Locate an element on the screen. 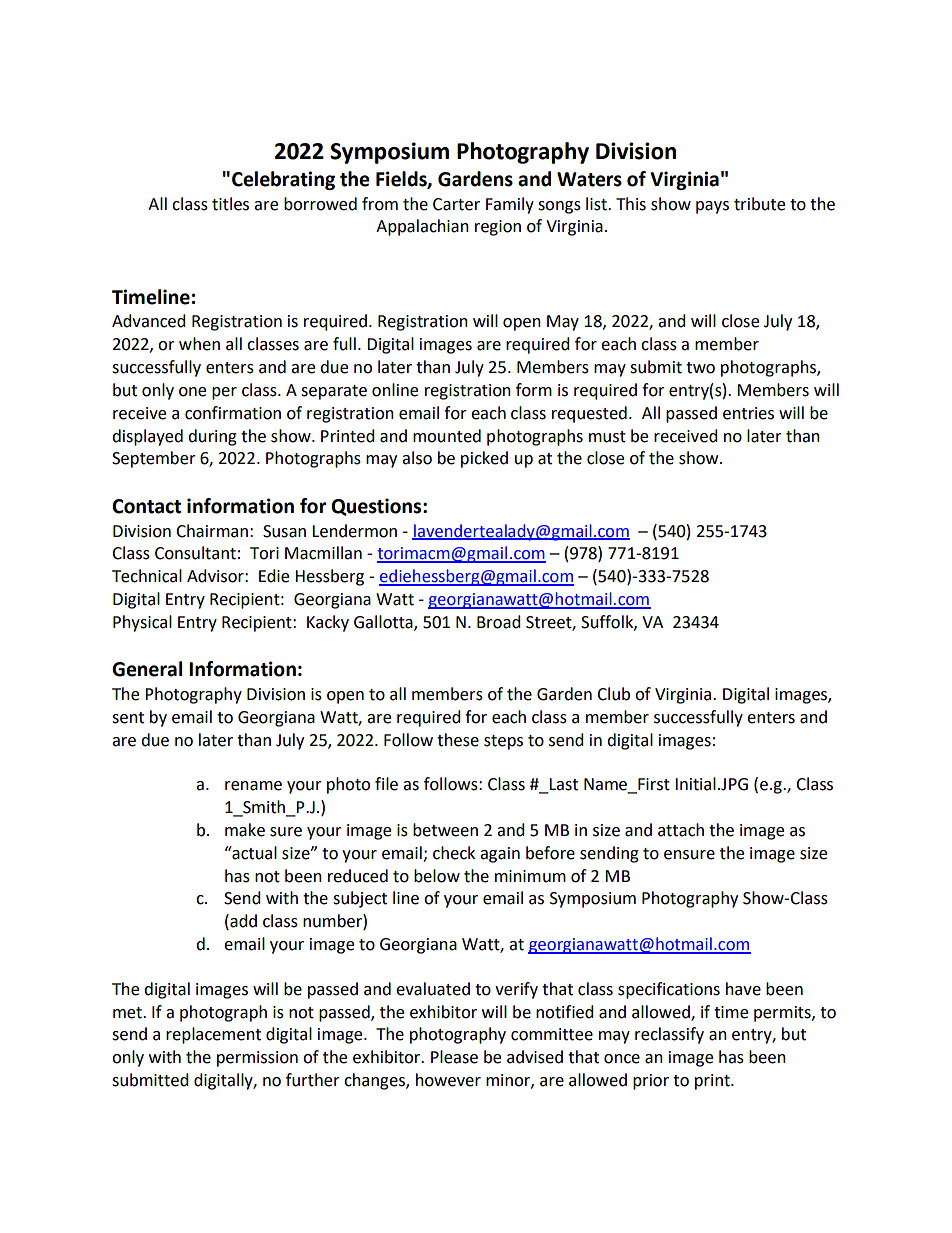 The height and width of the screenshot is (1233, 952). Please is located at coordinates (454, 1057).
